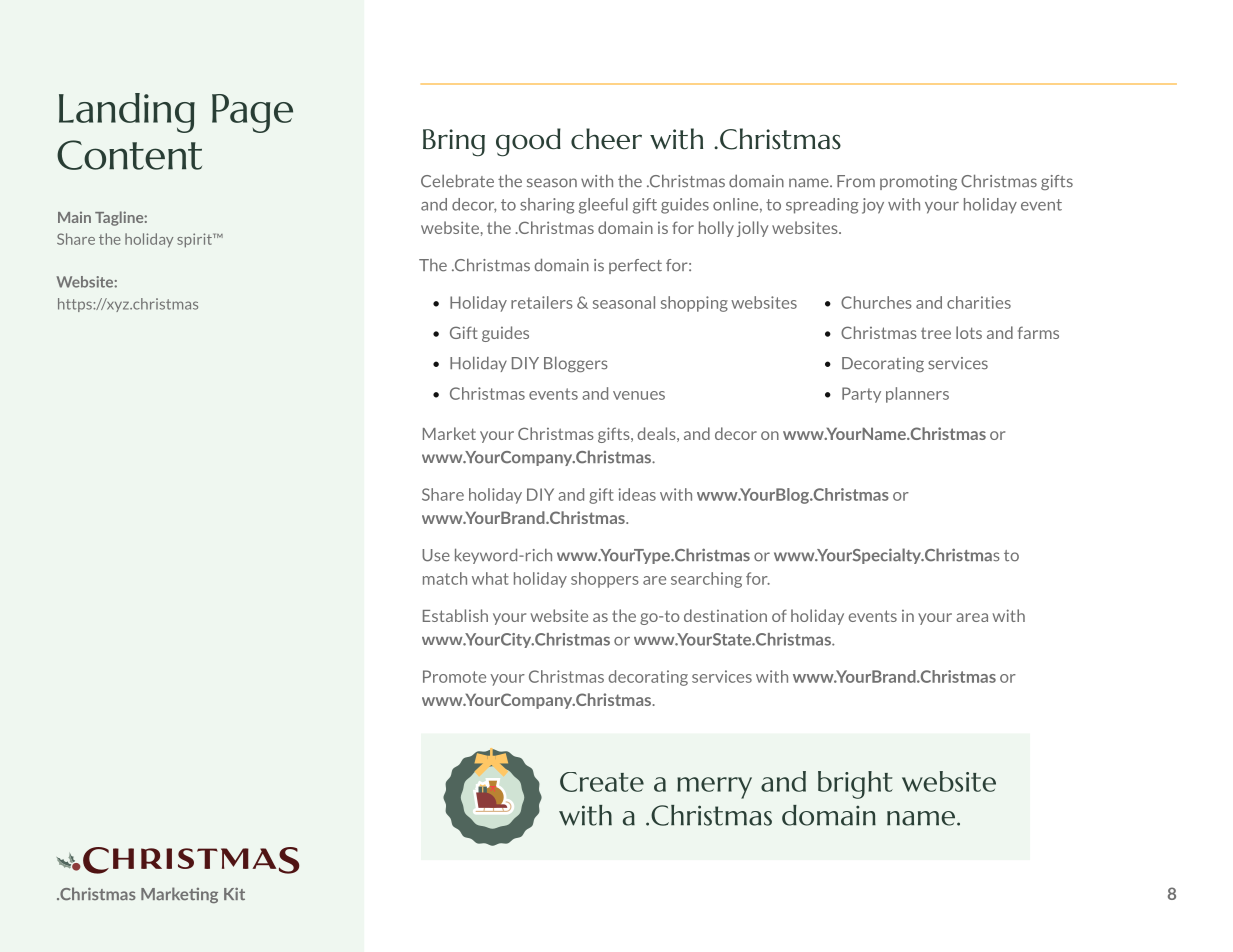 The height and width of the document is (952, 1233). I want to click on promoting, so click(918, 182).
